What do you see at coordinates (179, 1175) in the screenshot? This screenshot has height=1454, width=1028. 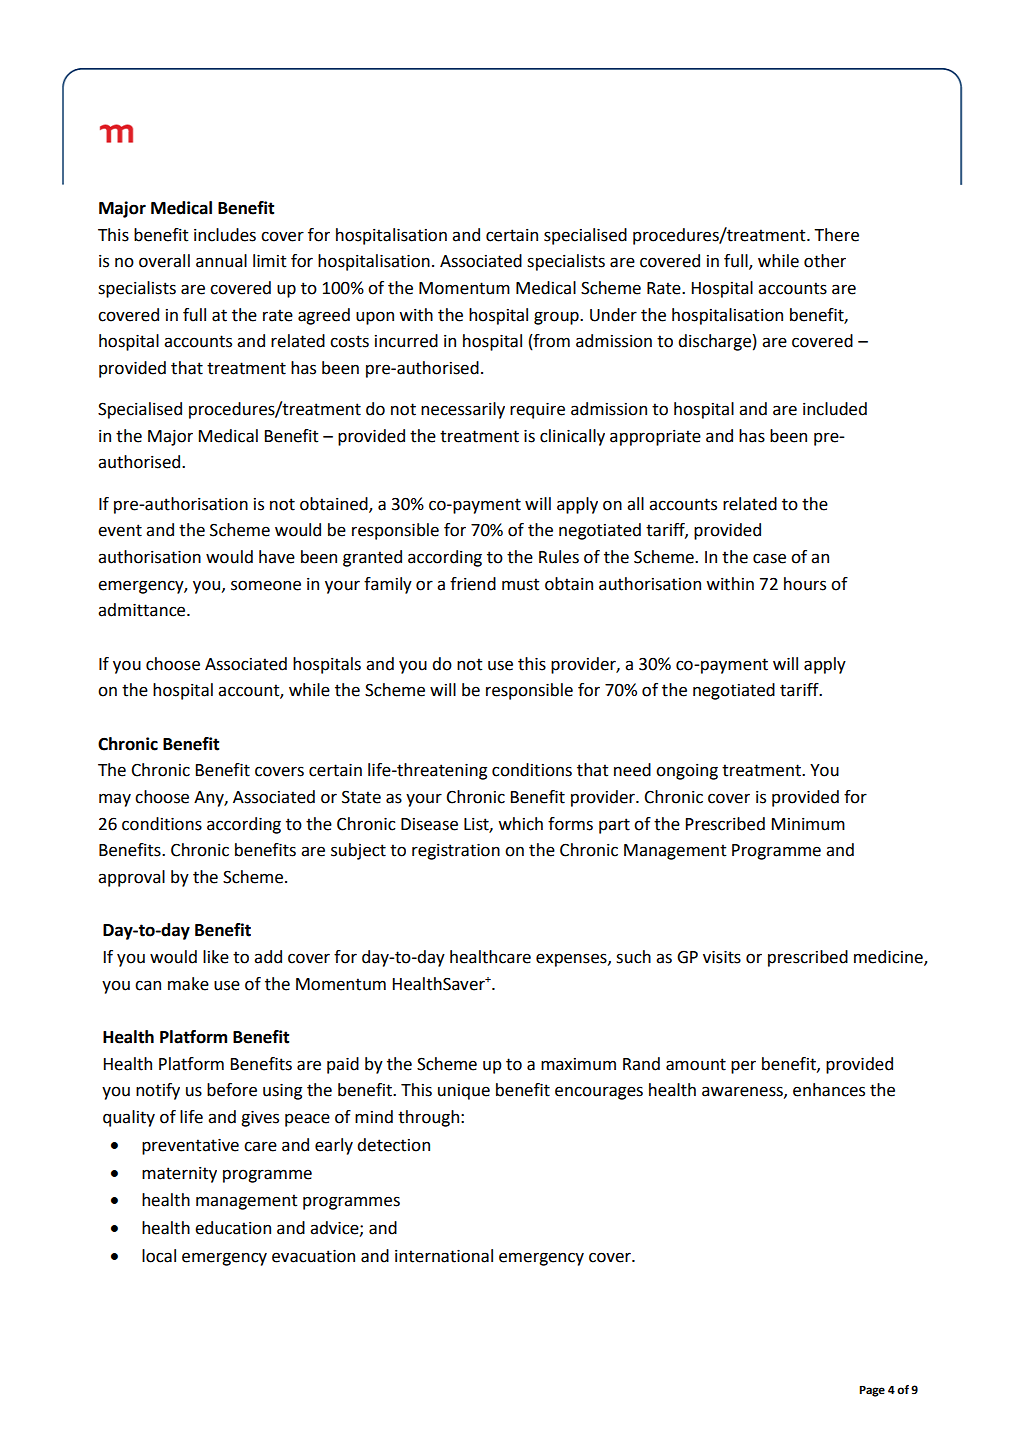 I see `maternity` at bounding box center [179, 1175].
